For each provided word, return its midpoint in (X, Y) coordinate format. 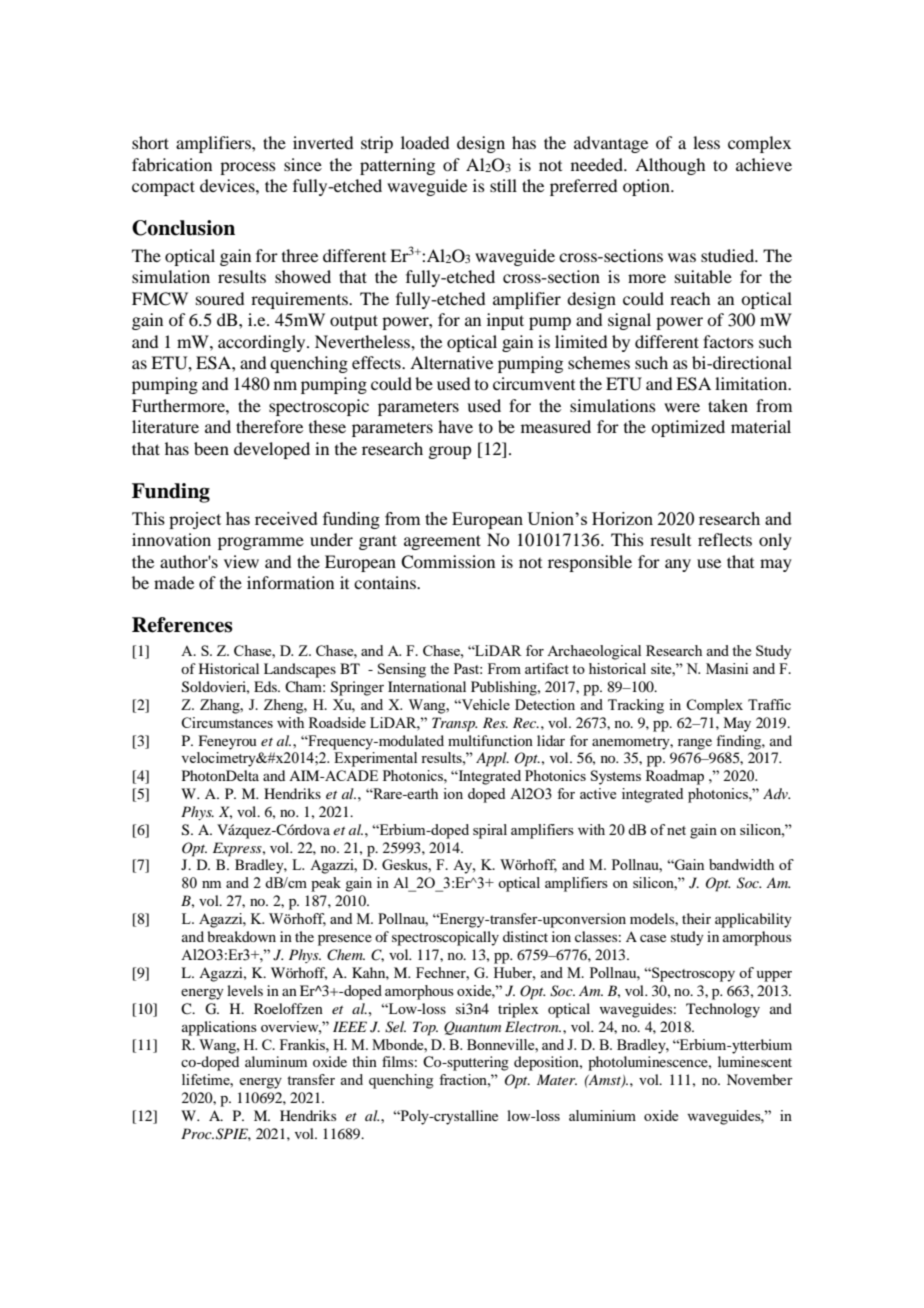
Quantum (472, 1028)
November (760, 1079)
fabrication (172, 164)
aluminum (276, 1061)
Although (670, 166)
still (503, 185)
